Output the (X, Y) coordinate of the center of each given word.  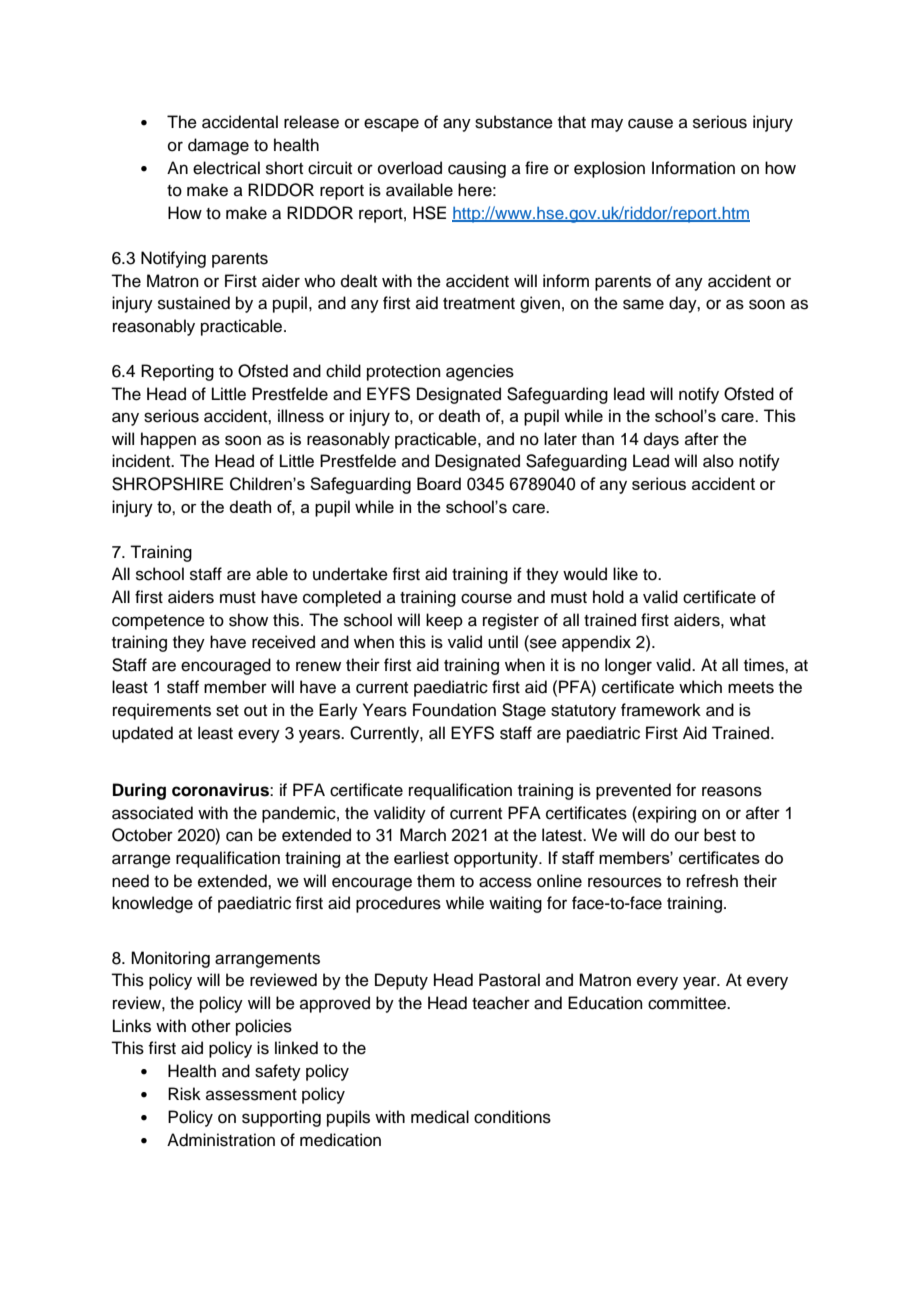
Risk (184, 1094)
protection (404, 372)
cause (650, 123)
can (239, 836)
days (661, 440)
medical (440, 1117)
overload (410, 168)
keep (444, 621)
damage (218, 146)
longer (628, 666)
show (248, 620)
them (436, 881)
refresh (712, 881)
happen (168, 440)
